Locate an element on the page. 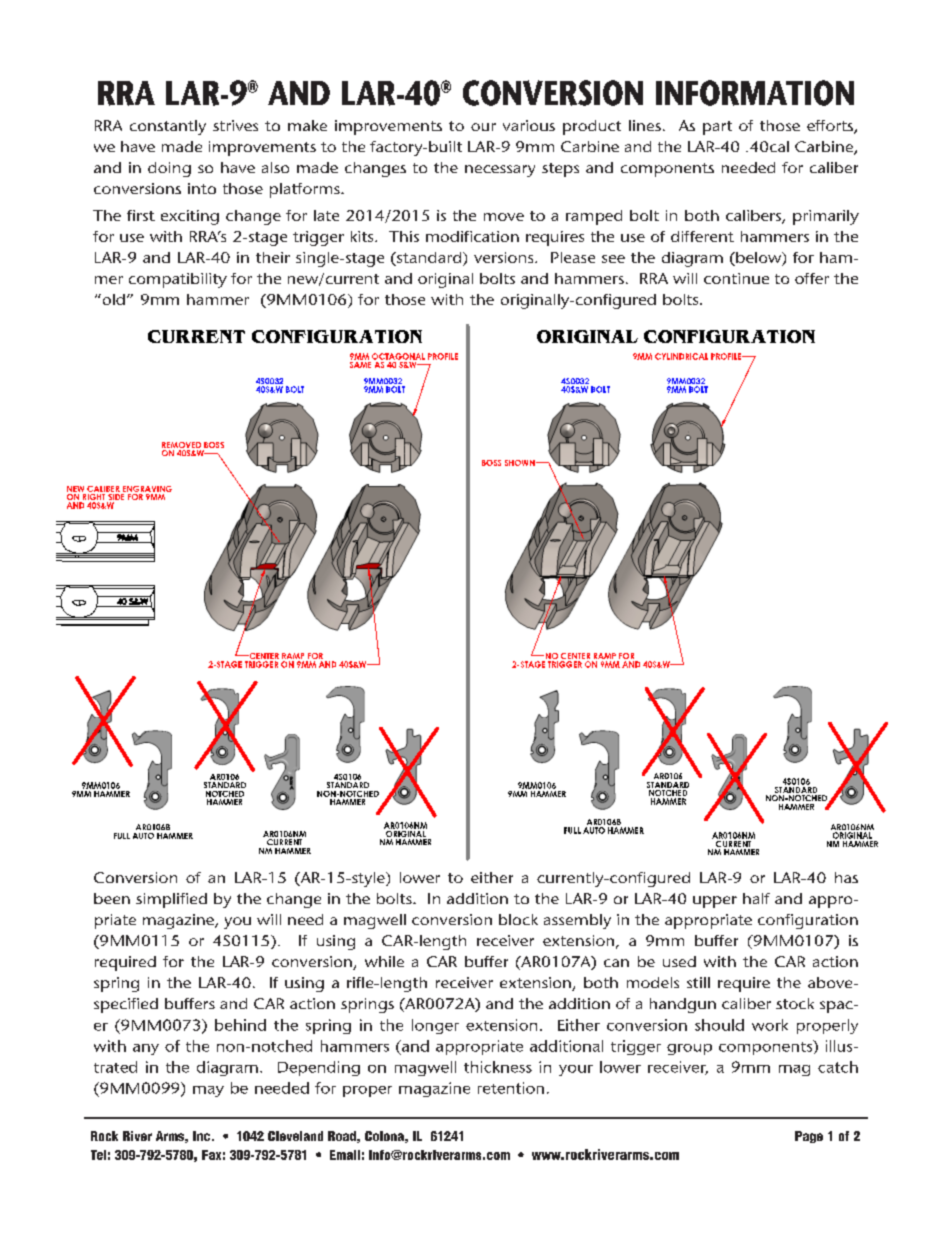  old is located at coordinates (112, 299).
